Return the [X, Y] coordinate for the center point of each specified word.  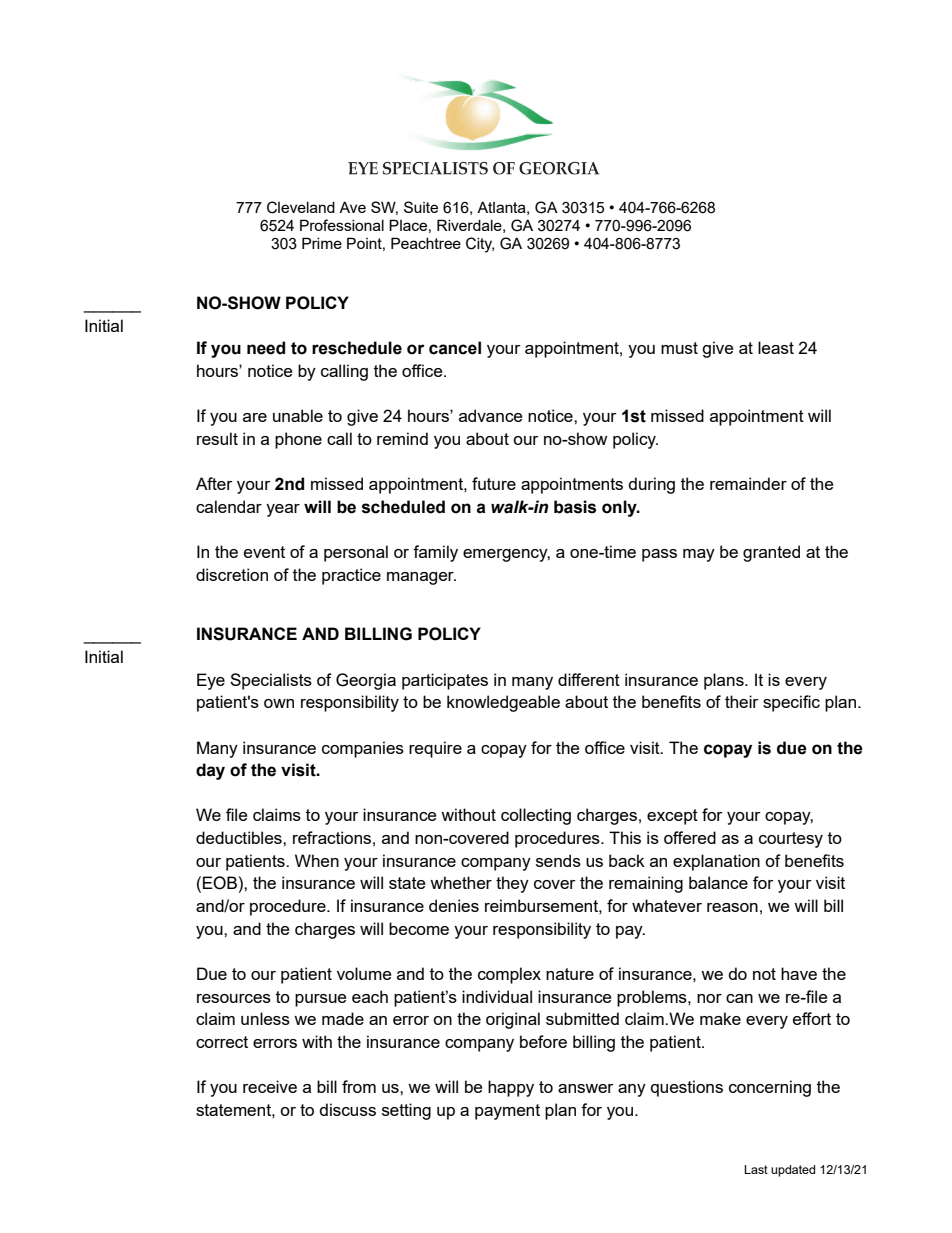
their [741, 701]
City [480, 245]
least [776, 347]
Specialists [271, 681]
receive [270, 1086]
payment [507, 1112]
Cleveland [301, 207]
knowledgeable [503, 703]
